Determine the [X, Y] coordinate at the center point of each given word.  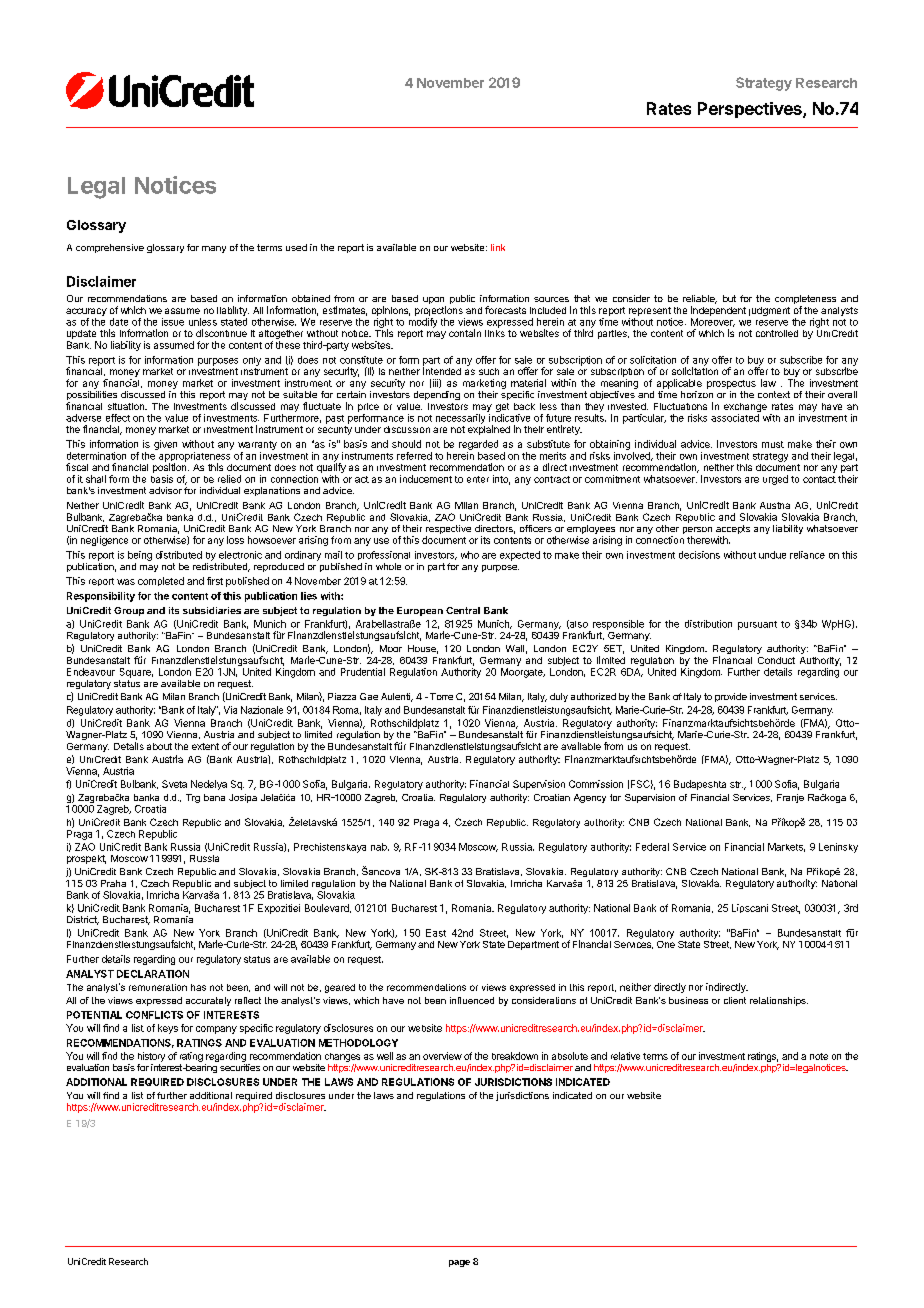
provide [731, 697]
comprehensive [110, 248]
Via [230, 710]
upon [434, 302]
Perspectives [751, 110]
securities [240, 1067]
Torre [440, 696]
